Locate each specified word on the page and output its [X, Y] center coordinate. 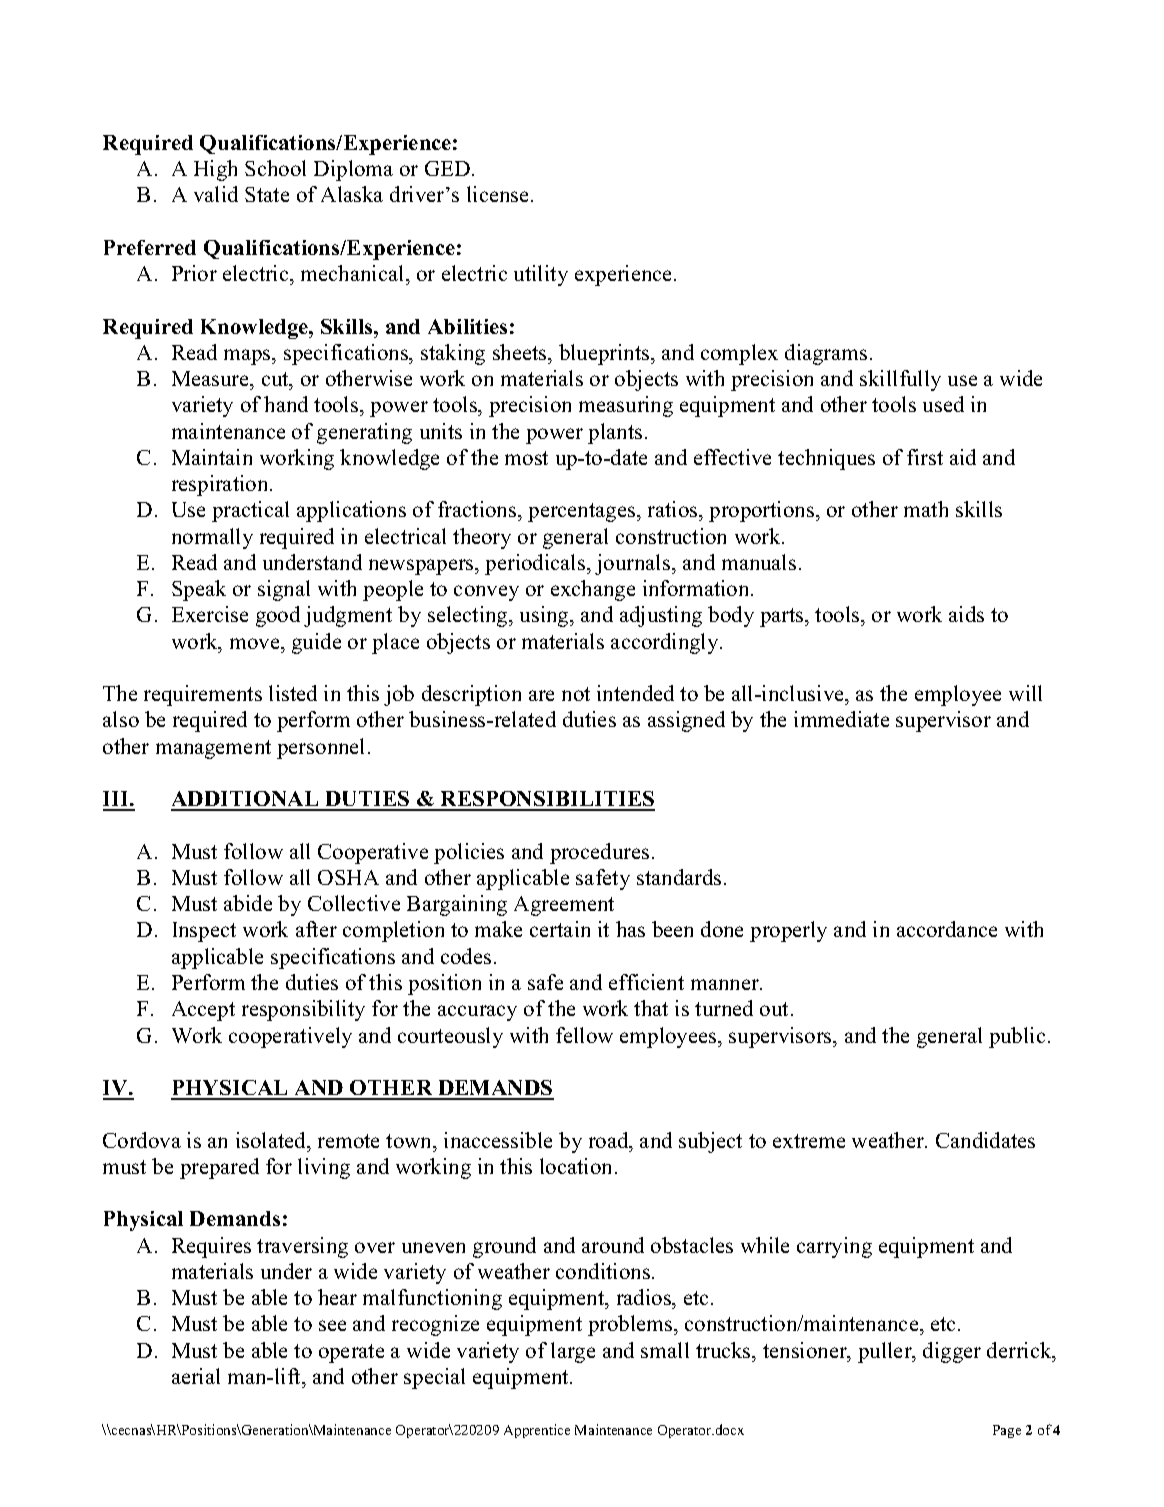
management [213, 749]
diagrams [826, 354]
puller [886, 1352]
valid [216, 194]
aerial [196, 1376]
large [573, 1352]
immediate [841, 719]
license [499, 194]
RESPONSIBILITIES [547, 800]
